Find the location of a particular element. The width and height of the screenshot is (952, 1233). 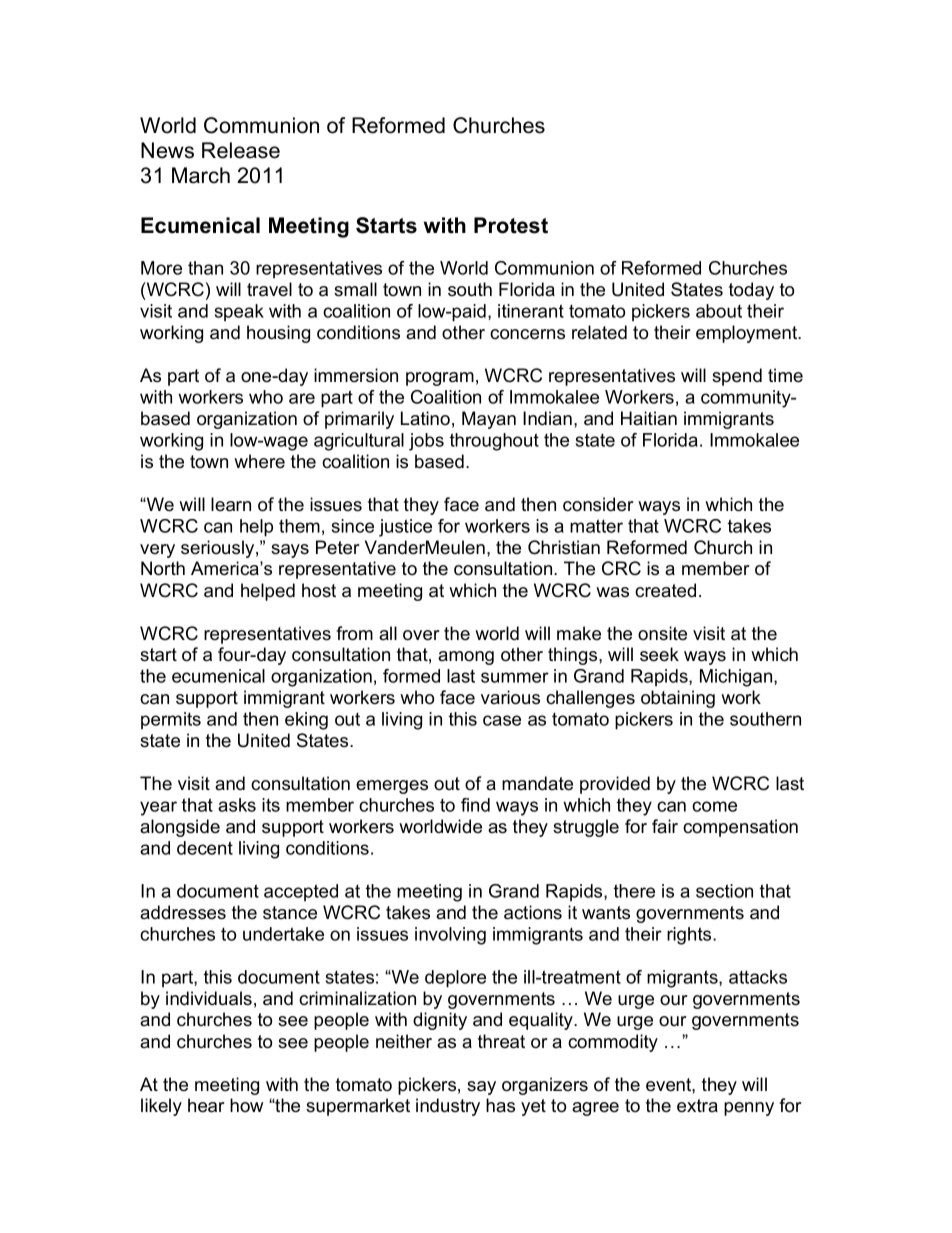

among is located at coordinates (466, 658).
